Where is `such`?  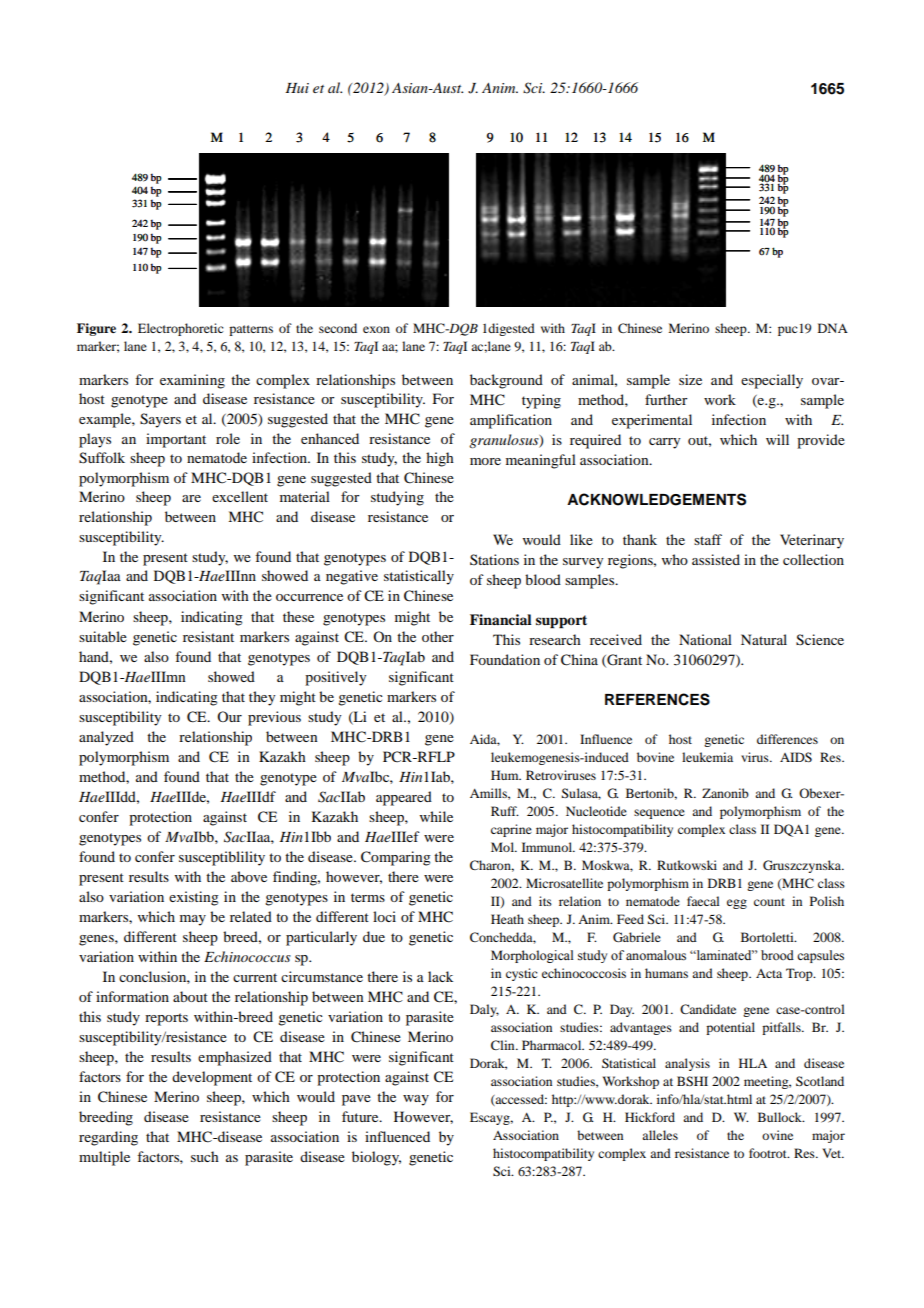 such is located at coordinates (205, 1156).
